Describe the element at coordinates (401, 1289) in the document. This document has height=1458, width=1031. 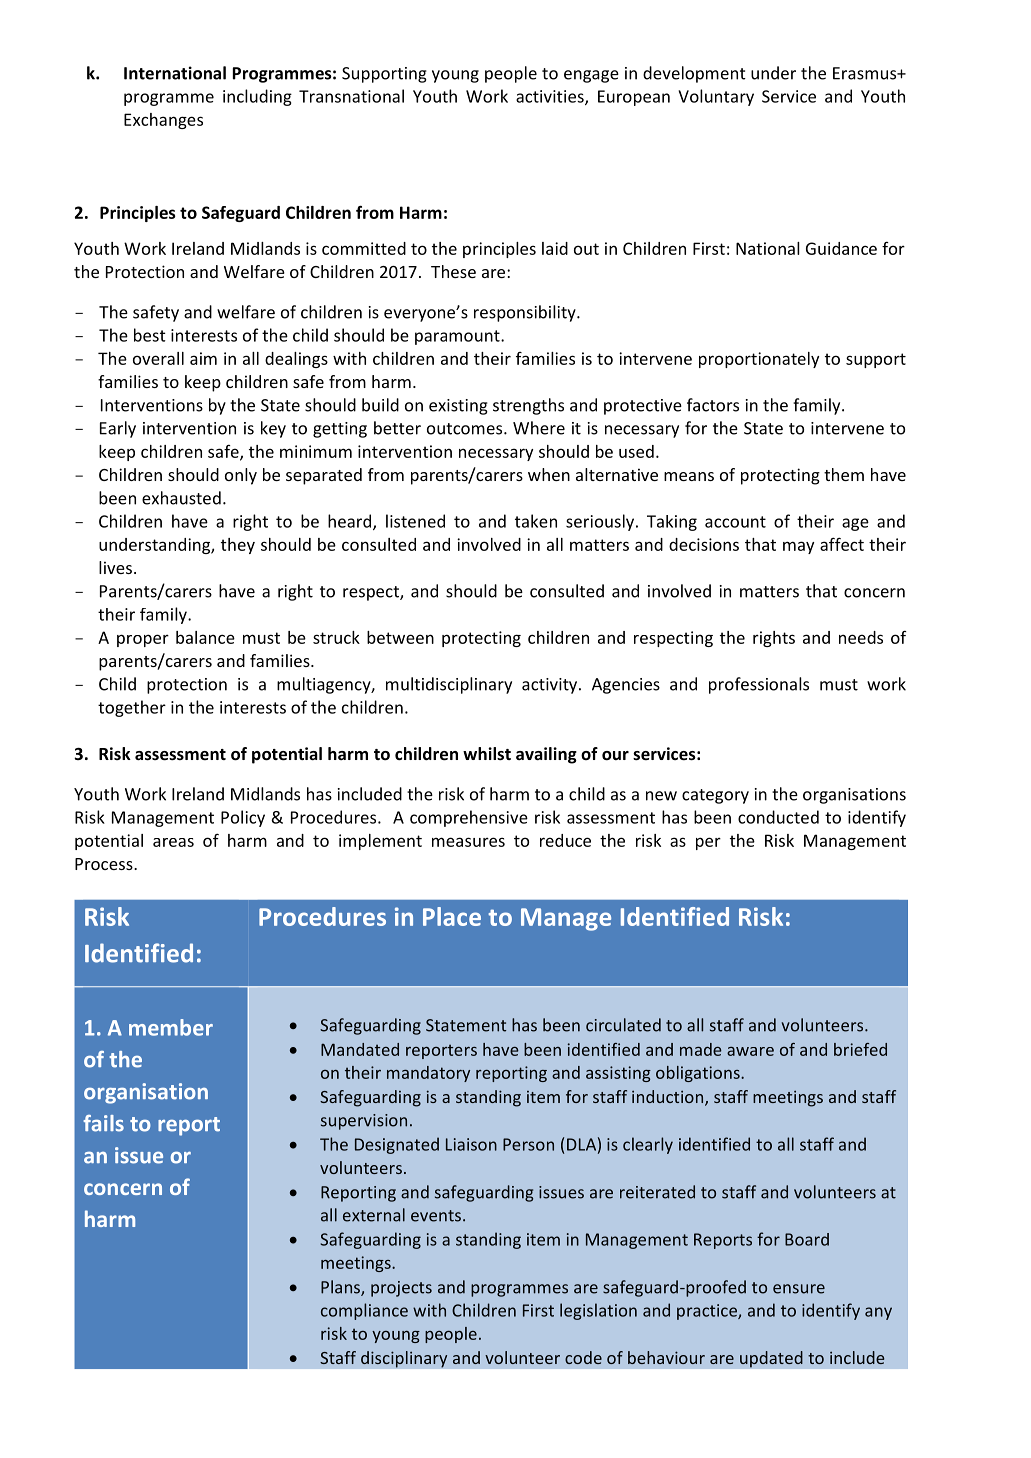
I see `projects` at that location.
